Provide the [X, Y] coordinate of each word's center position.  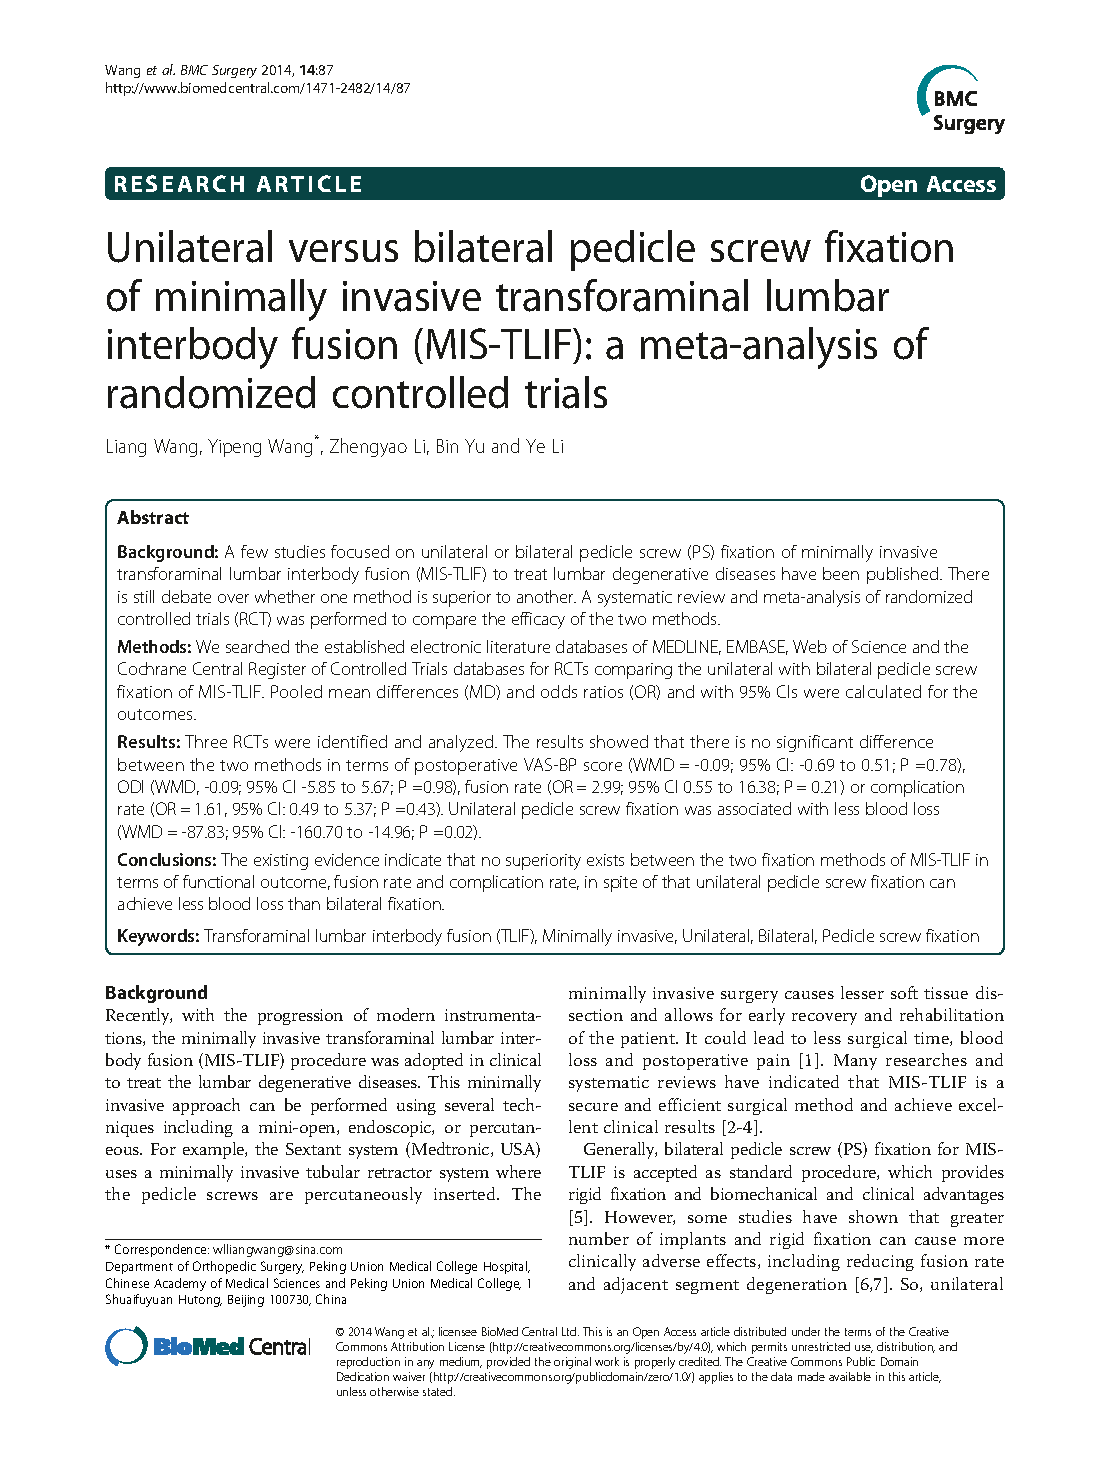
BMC [194, 70]
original [572, 1363]
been [841, 573]
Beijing [246, 1301]
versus [343, 251]
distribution [906, 1347]
